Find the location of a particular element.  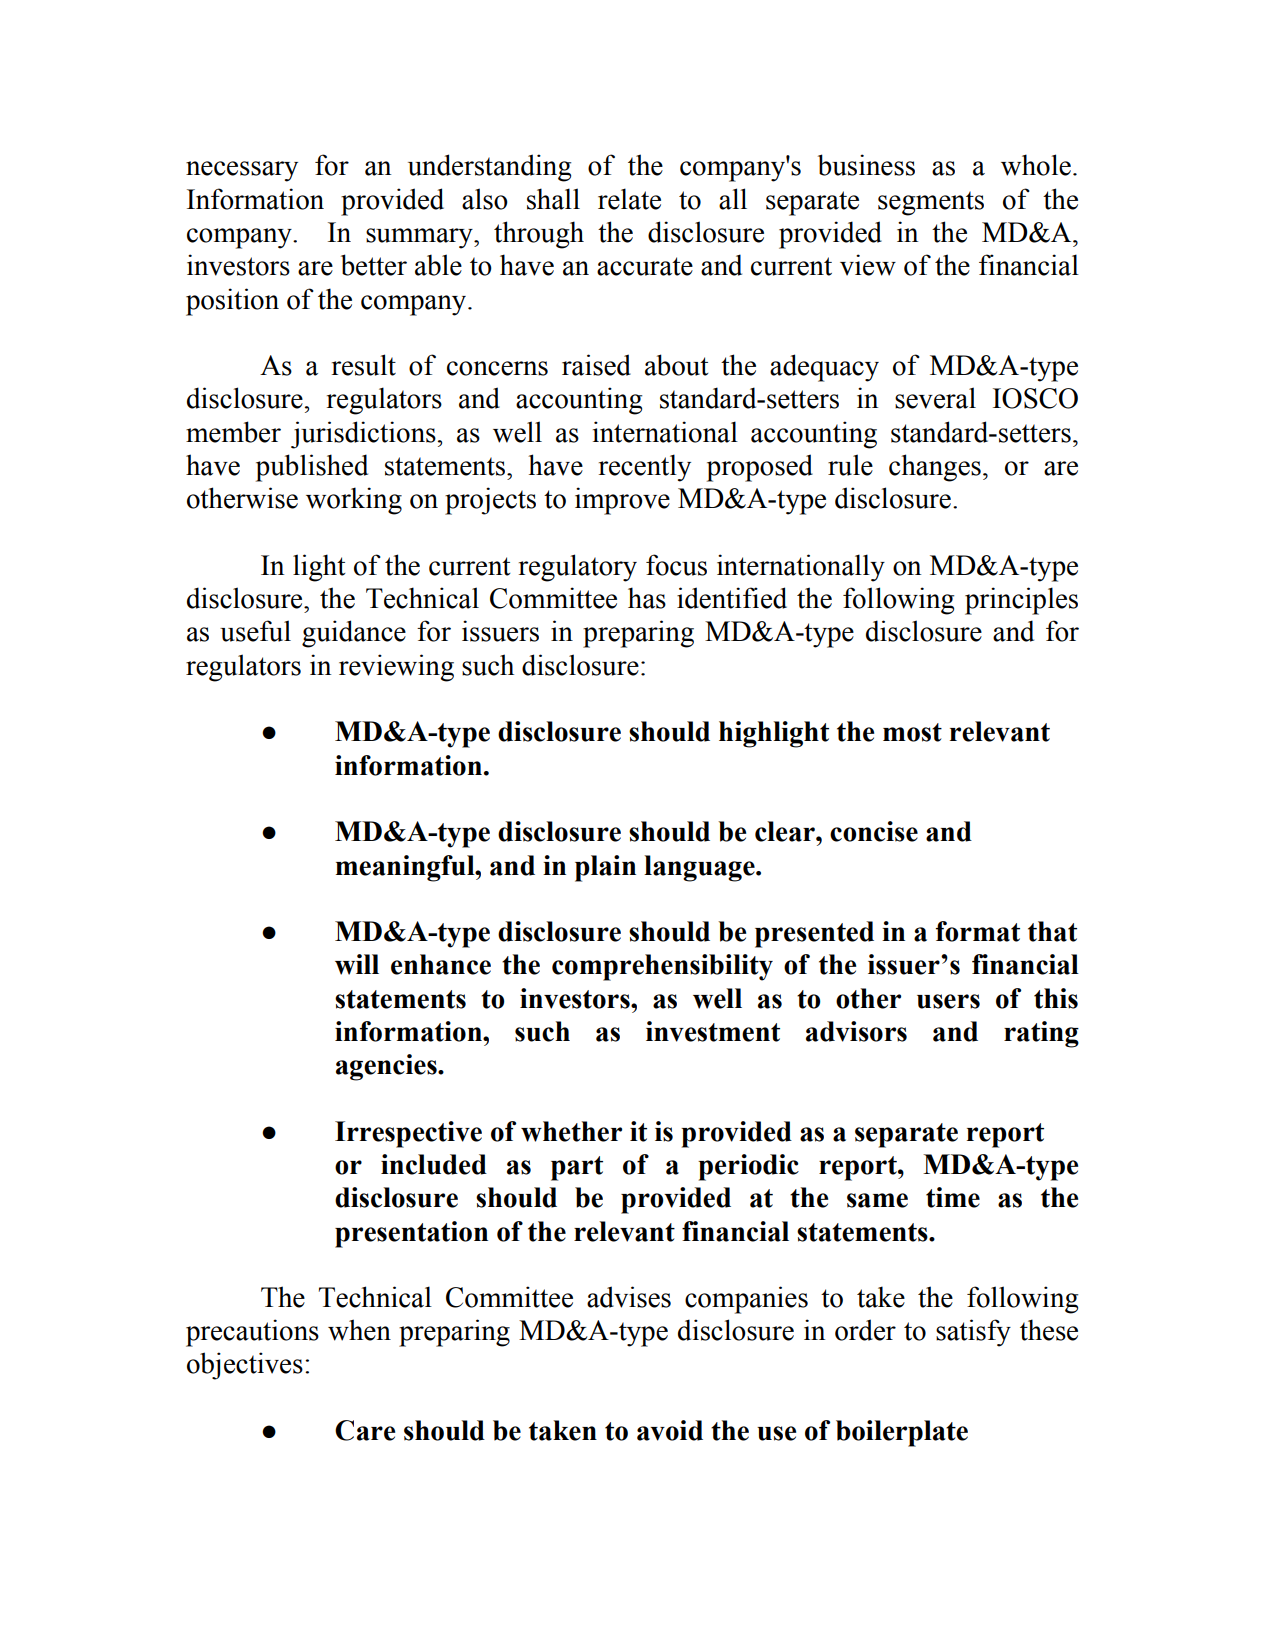

has is located at coordinates (647, 598).
